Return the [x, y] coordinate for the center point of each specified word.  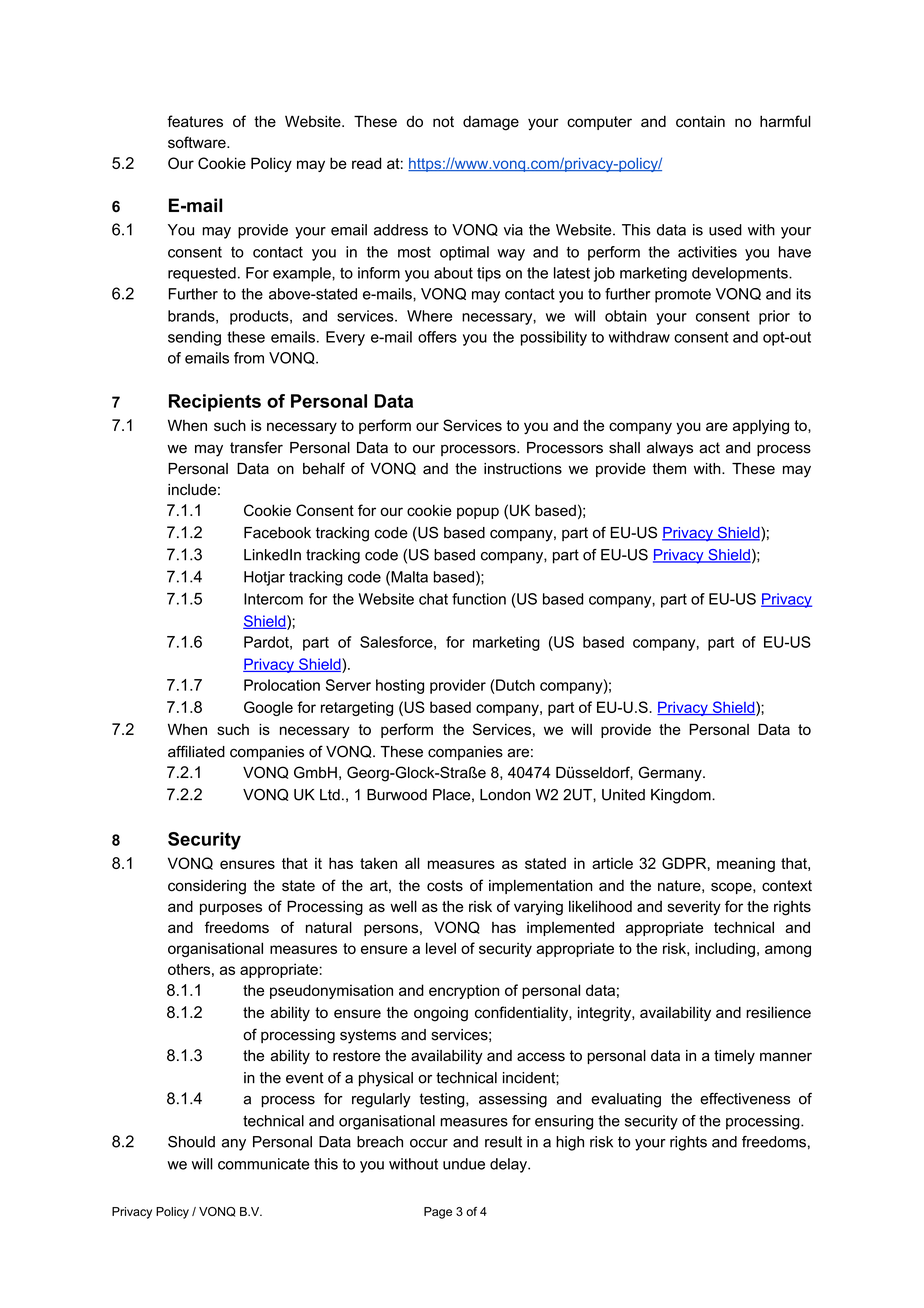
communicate [263, 1164]
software [198, 142]
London [505, 795]
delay [509, 1165]
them [669, 469]
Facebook [277, 533]
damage [491, 123]
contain [700, 121]
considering [207, 887]
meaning [746, 864]
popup [478, 513]
